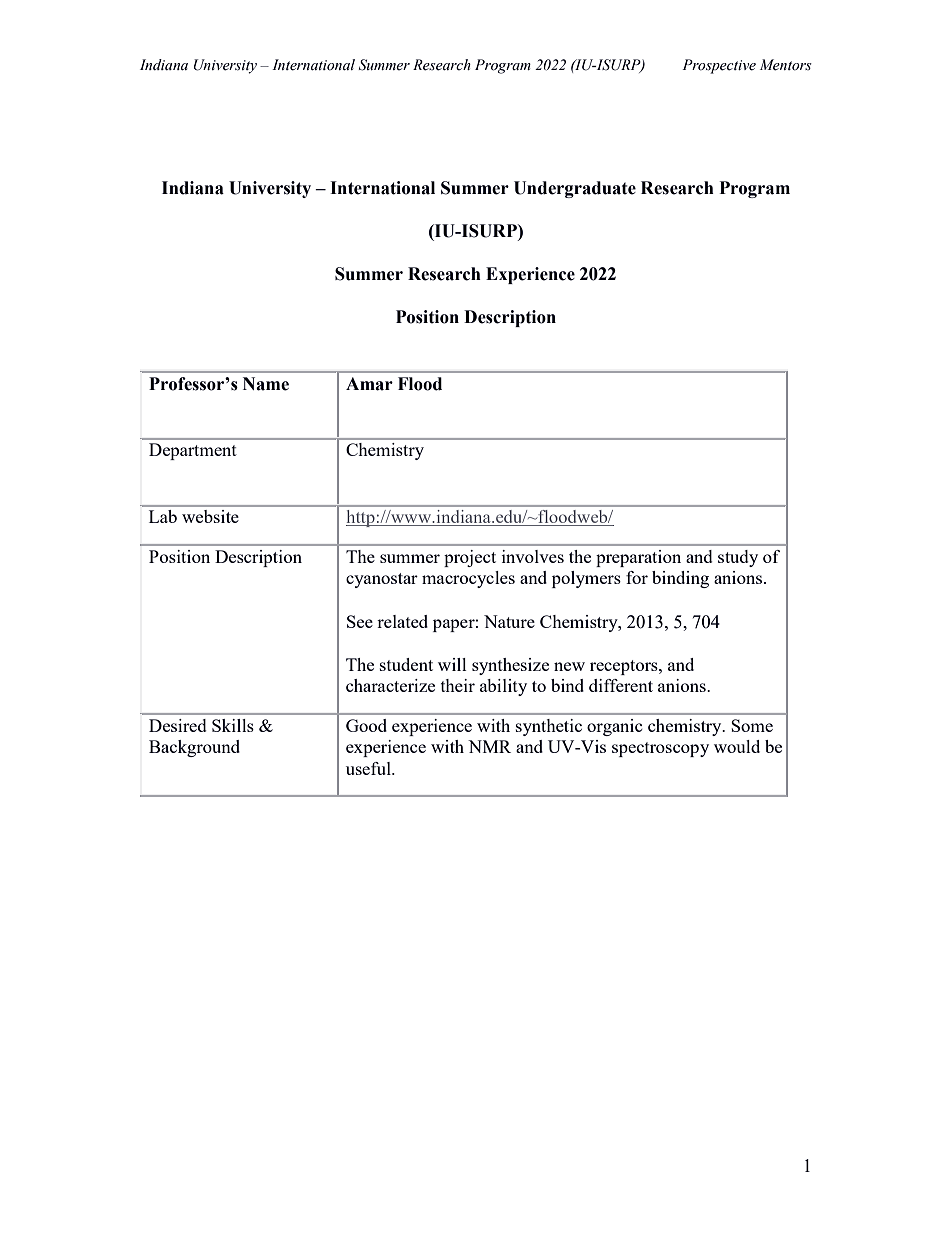 Image resolution: width=952 pixels, height=1233 pixels. Describe the element at coordinates (233, 725) in the screenshot. I see `Skills` at that location.
